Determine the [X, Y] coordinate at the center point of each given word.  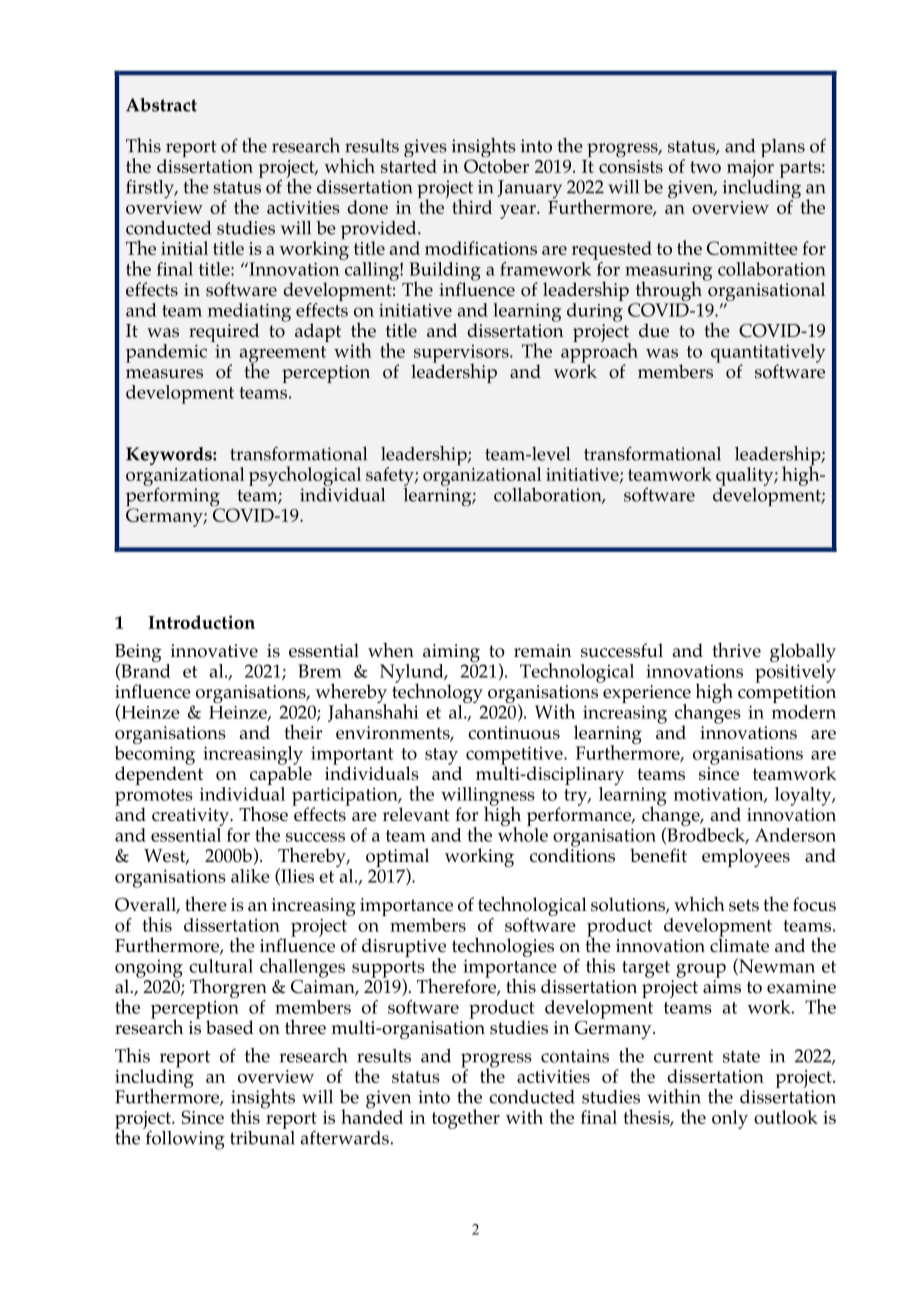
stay [441, 756]
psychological [305, 476]
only [730, 1119]
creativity [191, 818]
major [750, 169]
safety [391, 476]
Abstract [161, 105]
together [466, 1119]
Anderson [795, 835]
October [496, 166]
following [184, 1139]
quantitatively [768, 354]
